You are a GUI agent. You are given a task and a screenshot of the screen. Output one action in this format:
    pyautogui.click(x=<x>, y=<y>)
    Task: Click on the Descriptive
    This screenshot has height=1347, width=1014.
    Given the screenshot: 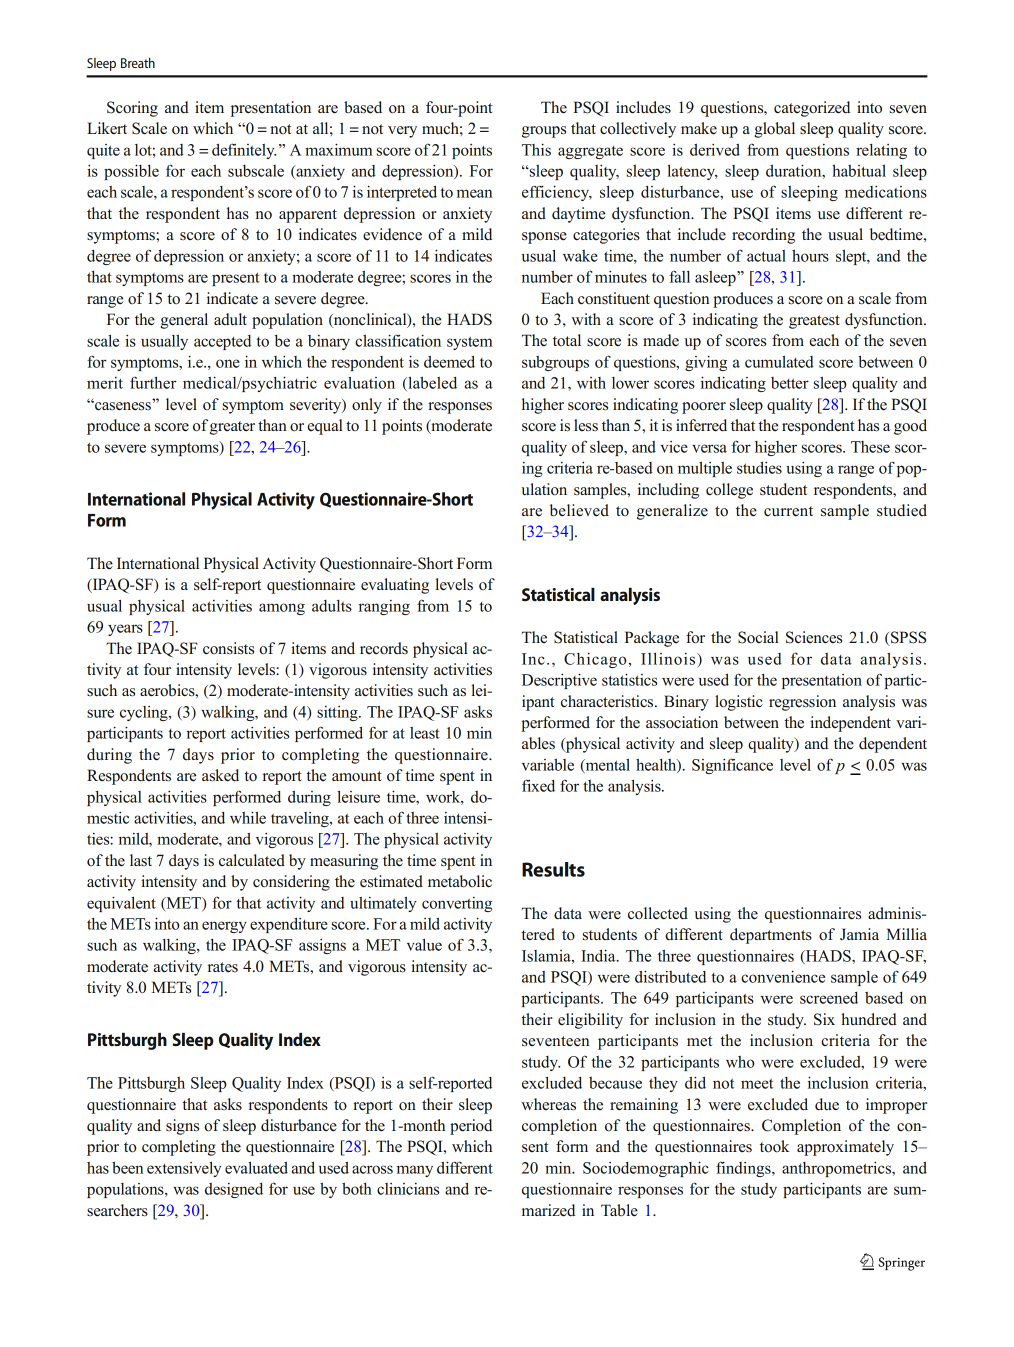 What is the action you would take?
    pyautogui.click(x=559, y=681)
